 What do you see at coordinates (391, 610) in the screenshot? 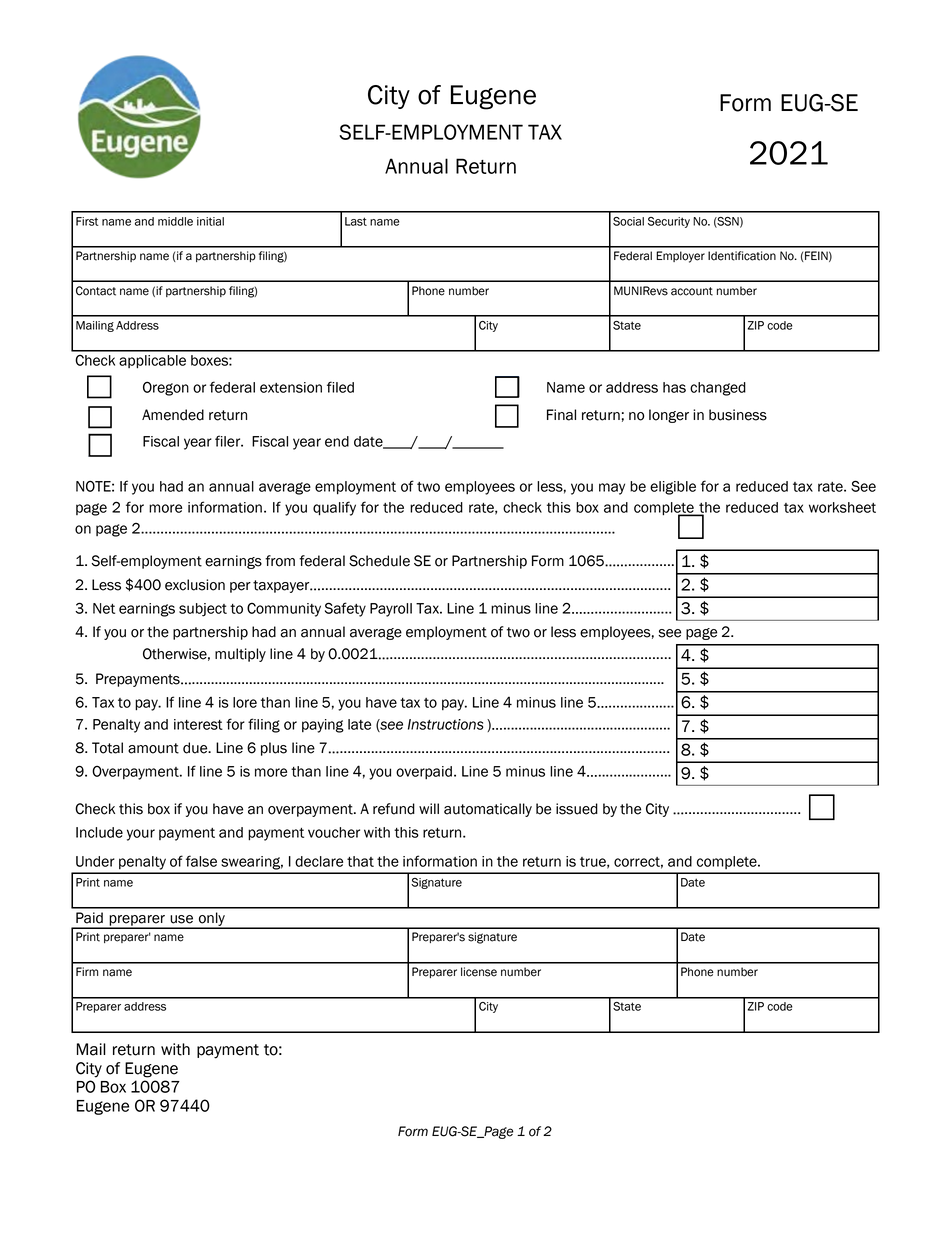
I see `Payroll` at bounding box center [391, 610].
